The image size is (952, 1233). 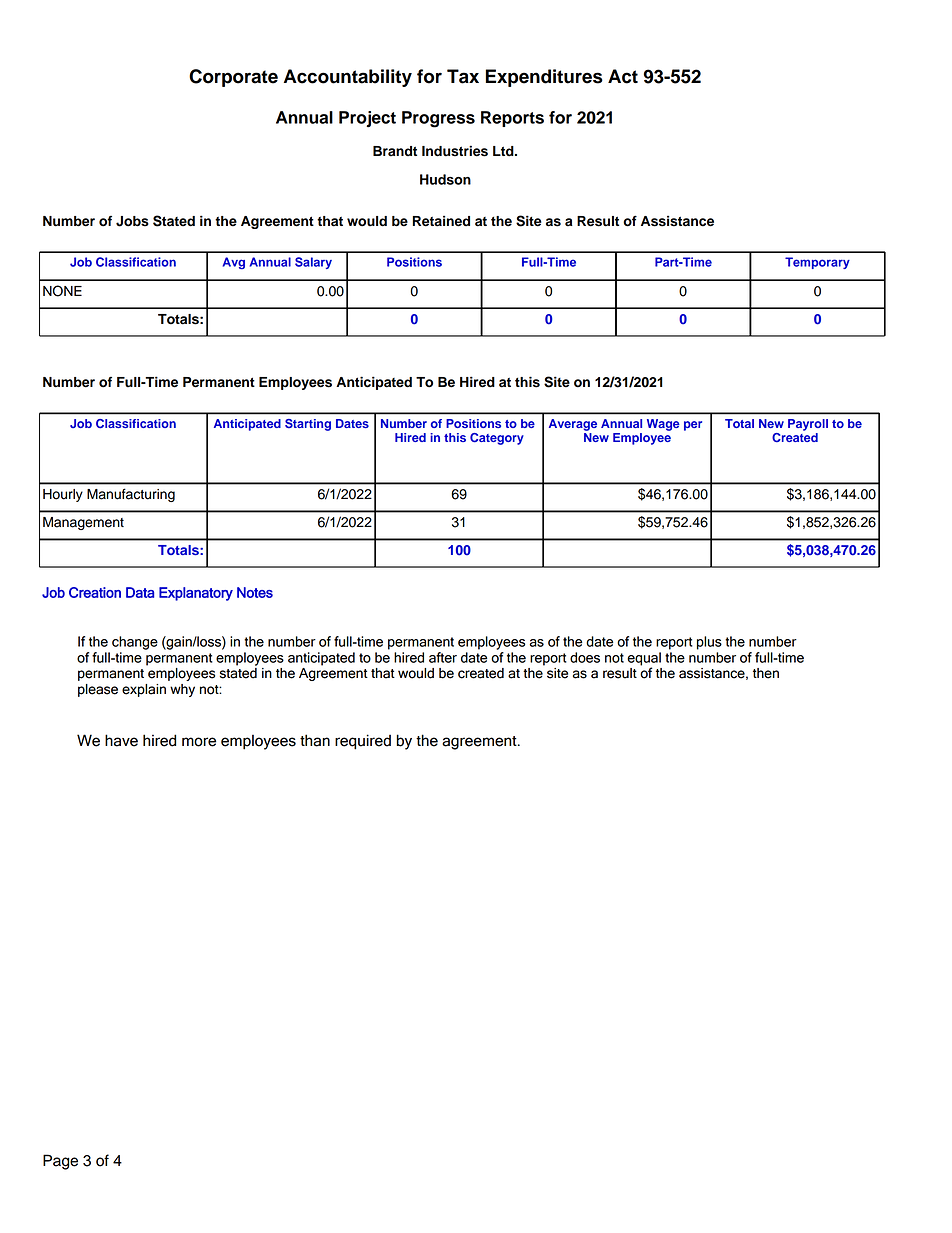 I want to click on required, so click(x=363, y=742).
